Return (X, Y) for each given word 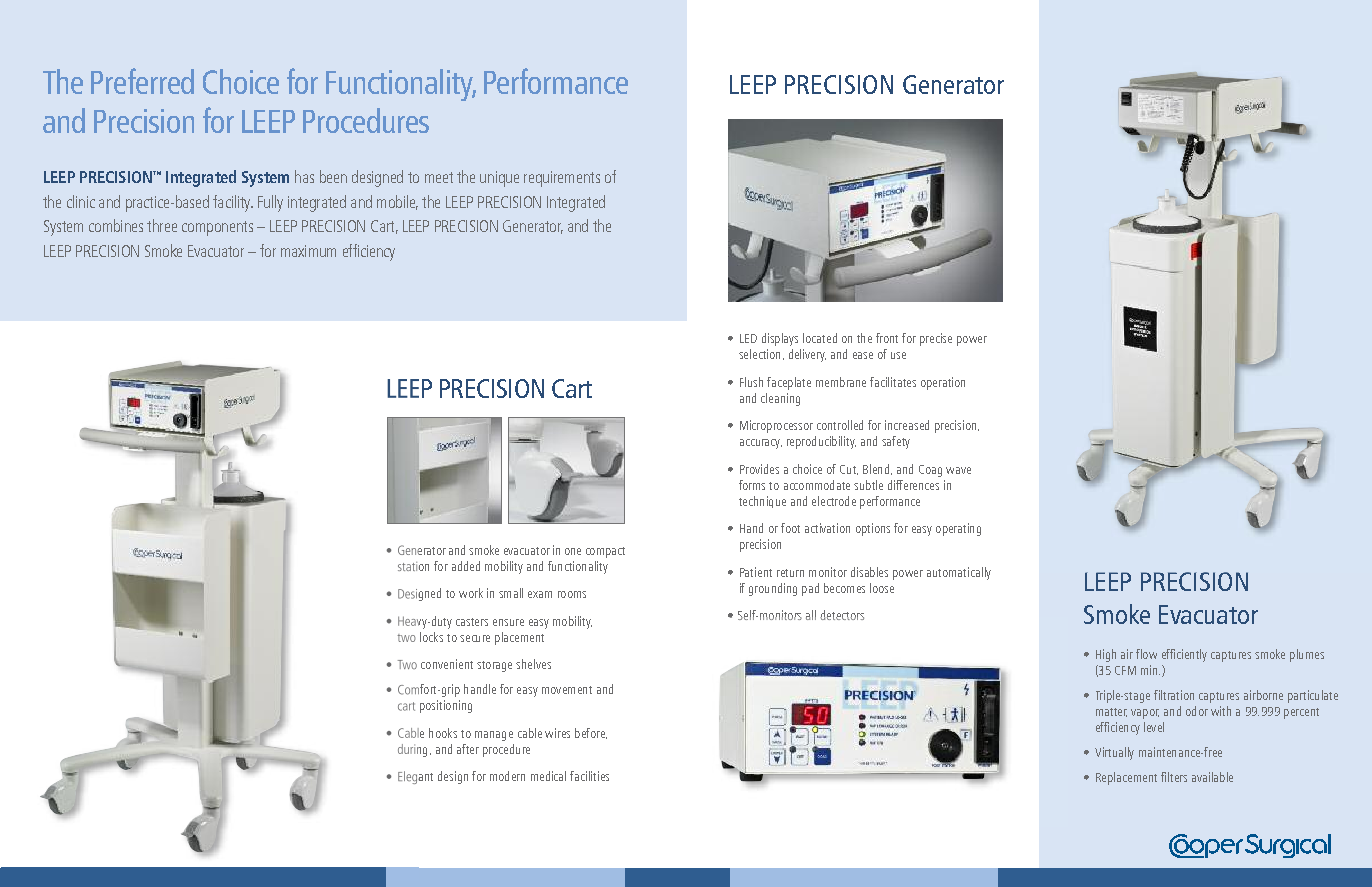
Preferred (142, 81)
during (412, 750)
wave (958, 470)
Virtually (1114, 753)
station (413, 566)
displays (780, 339)
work (471, 593)
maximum (308, 251)
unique (499, 179)
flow (1146, 654)
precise (936, 339)
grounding (773, 589)
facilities (589, 776)
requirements (562, 179)
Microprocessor (776, 426)
